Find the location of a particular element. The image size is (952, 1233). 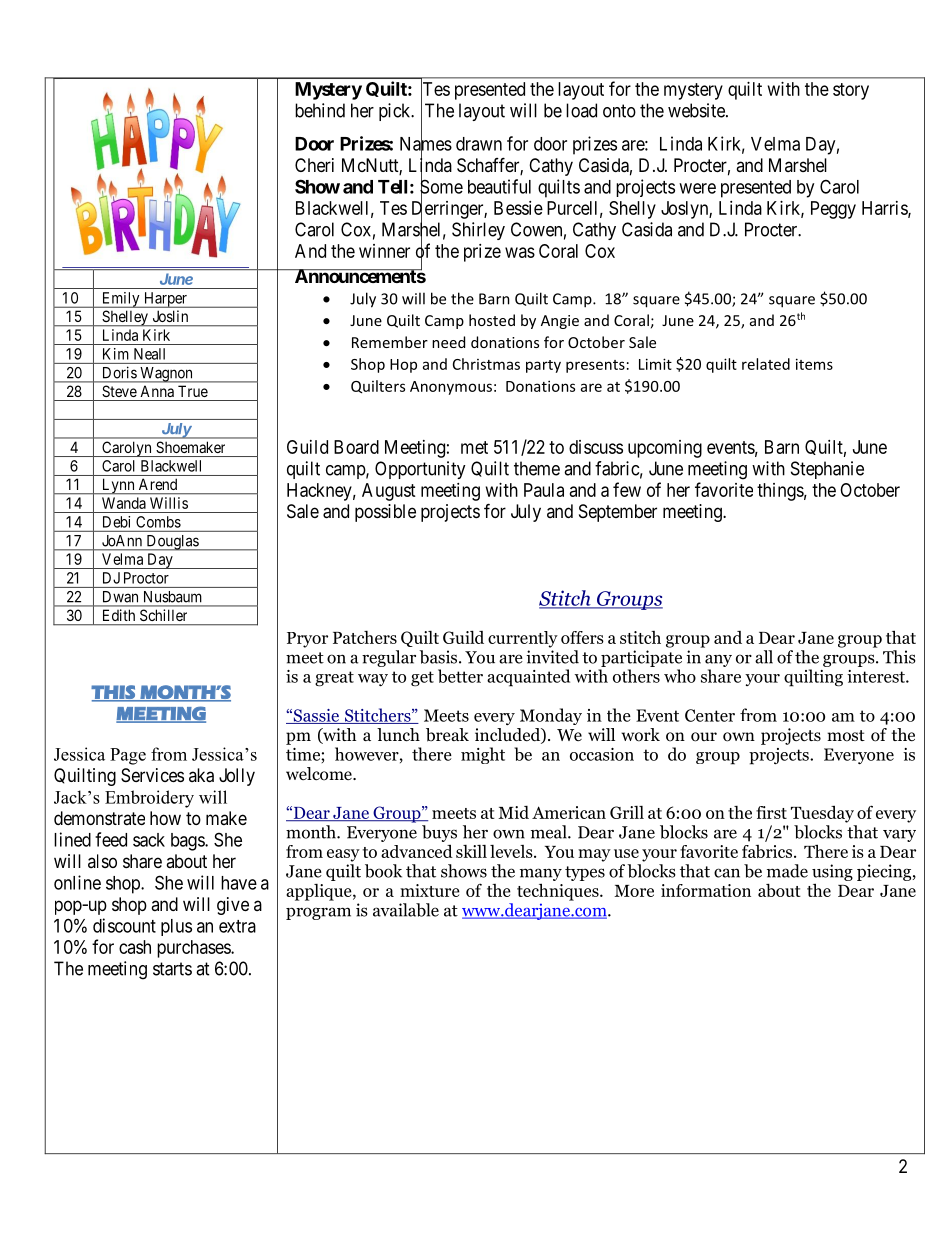

behind is located at coordinates (320, 110).
